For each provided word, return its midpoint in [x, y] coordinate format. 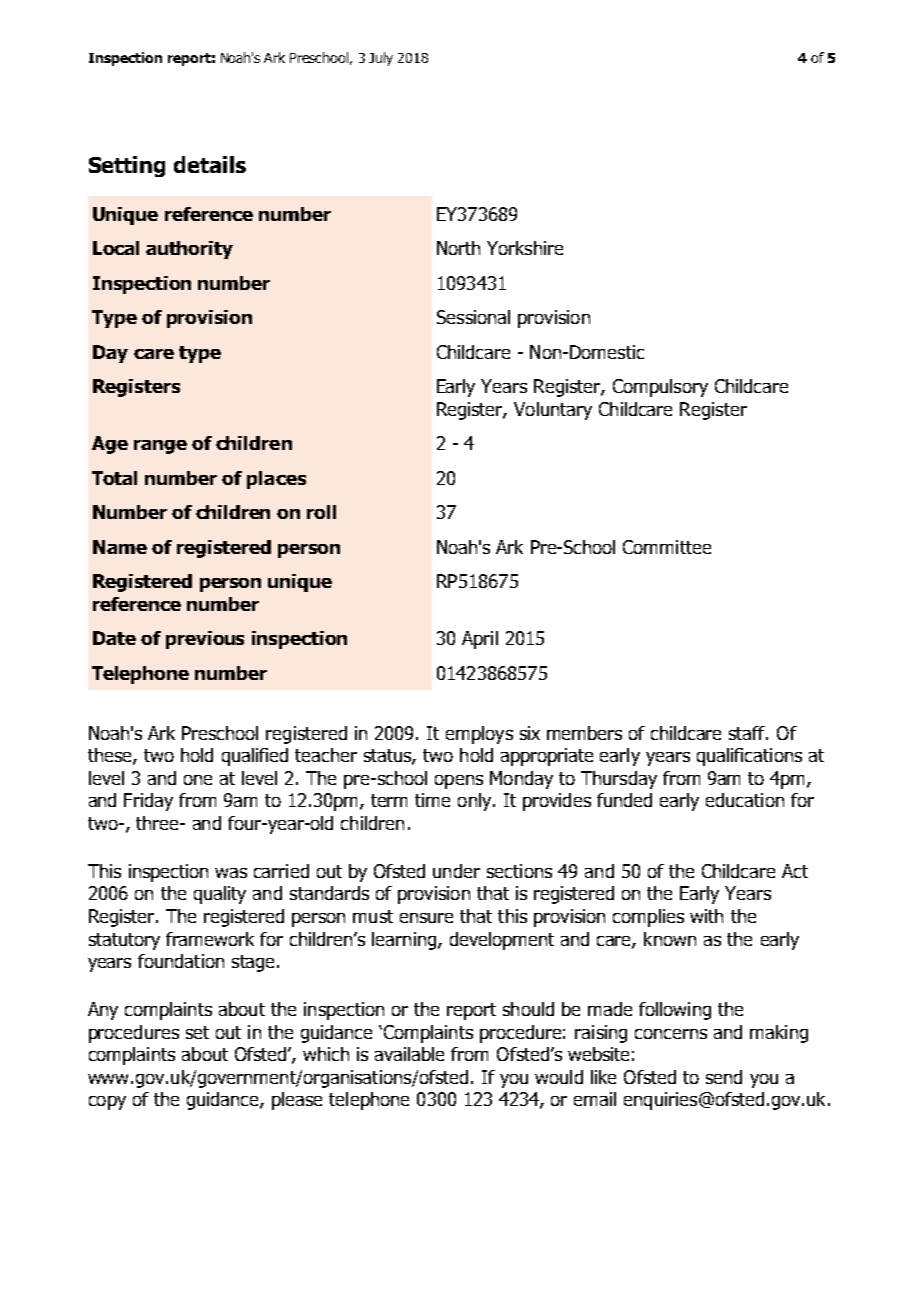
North [458, 248]
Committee [667, 547]
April [480, 640]
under [456, 871]
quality [220, 895]
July [381, 59]
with [706, 916]
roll [321, 512]
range [160, 447]
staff [748, 733]
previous [205, 640]
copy [107, 1103]
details [210, 164]
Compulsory [660, 388]
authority [189, 250]
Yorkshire [525, 248]
